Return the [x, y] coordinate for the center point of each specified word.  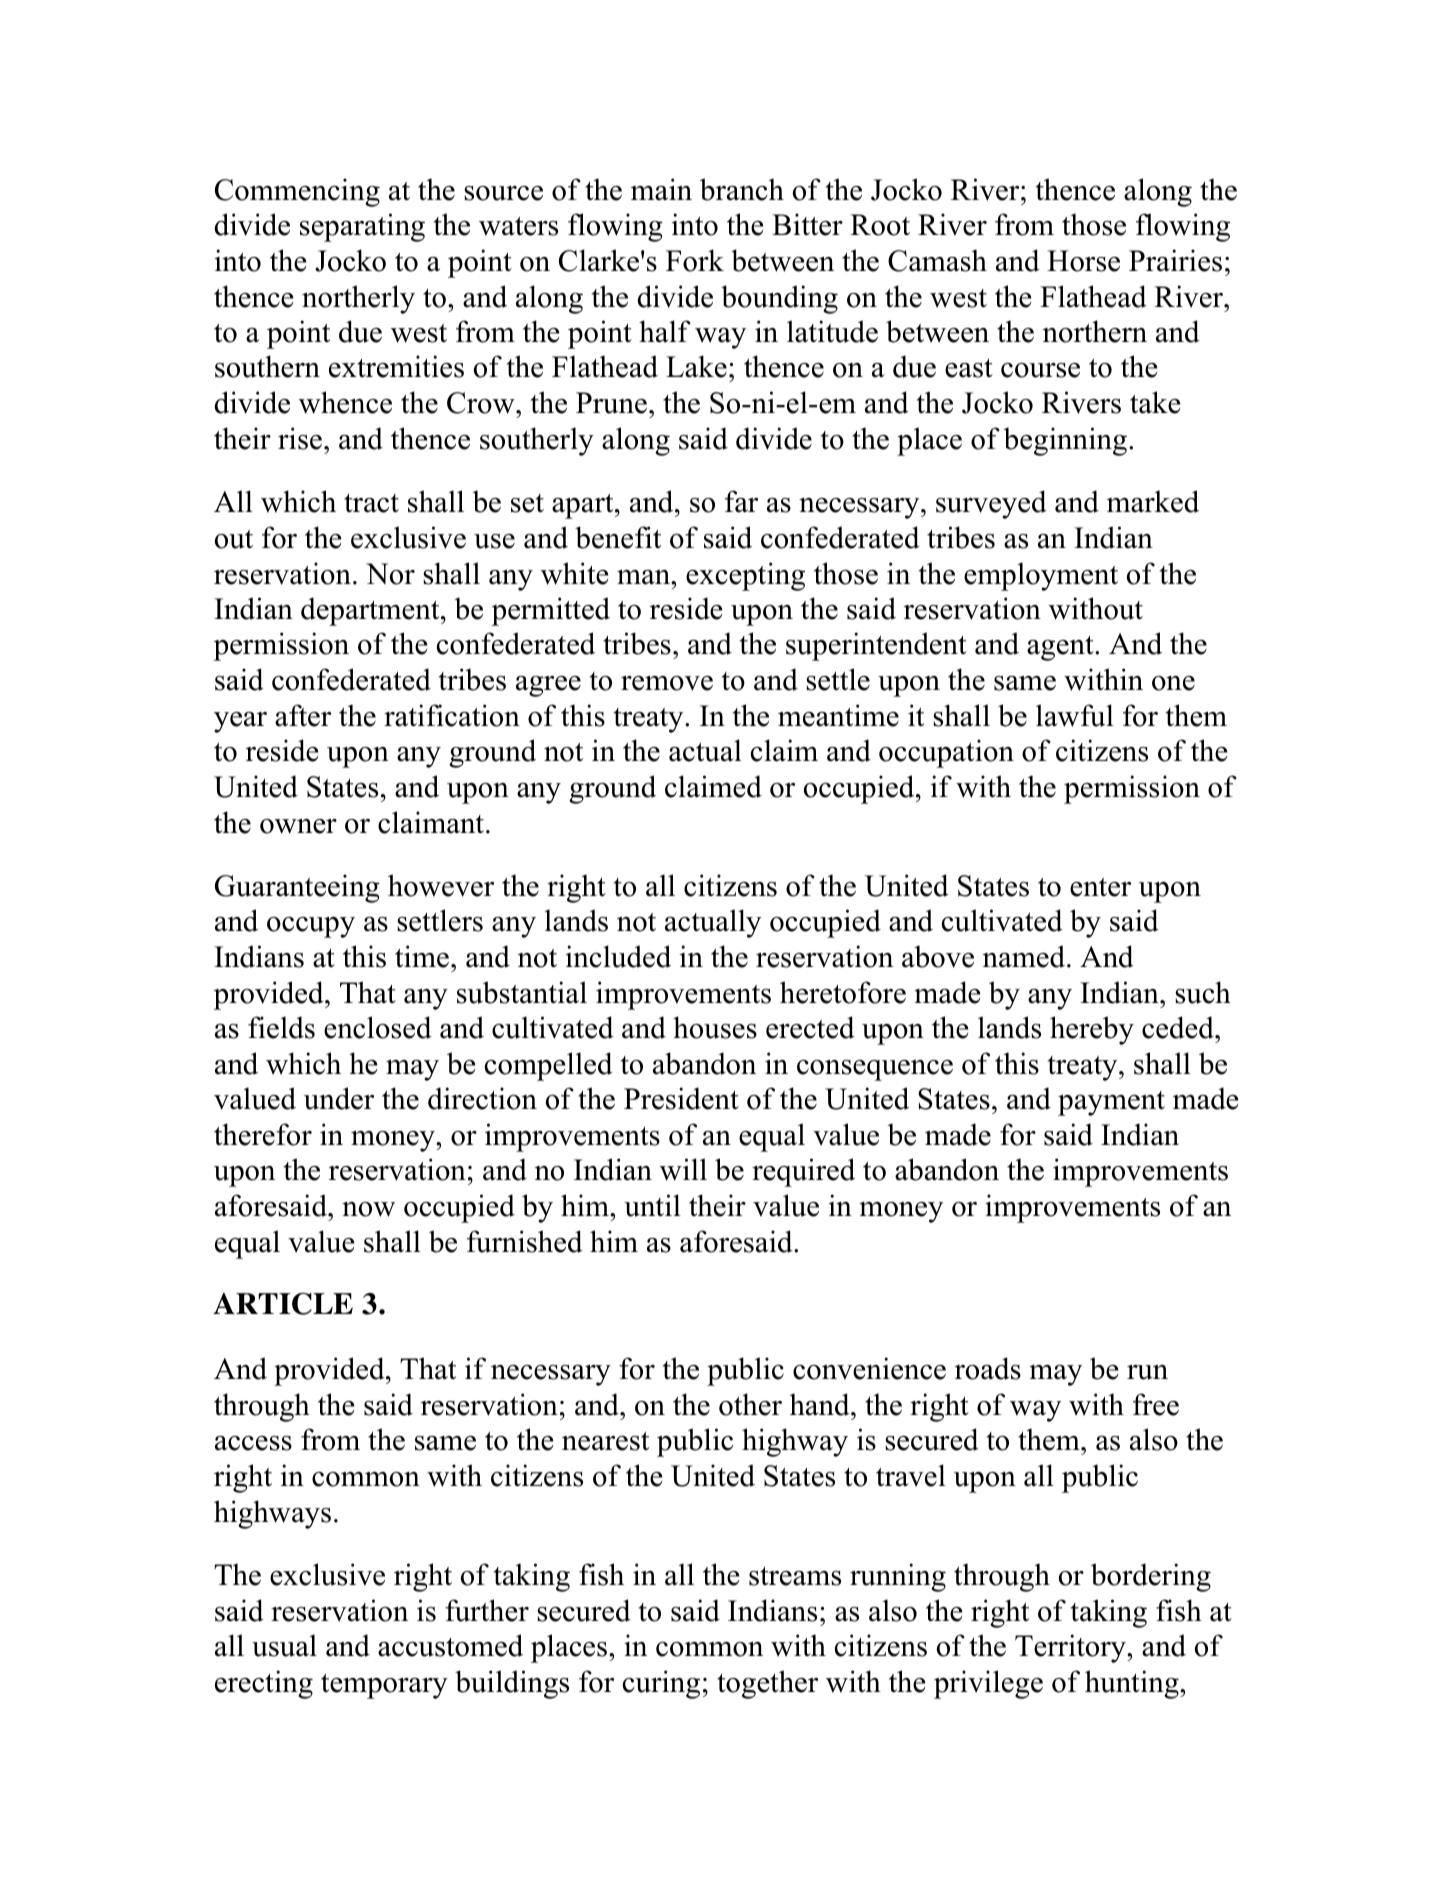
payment [1111, 1103]
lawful [1075, 715]
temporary [384, 1686]
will [683, 1169]
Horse [1083, 261]
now [368, 1209]
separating [362, 227]
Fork [695, 260]
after [303, 715]
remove [667, 683]
